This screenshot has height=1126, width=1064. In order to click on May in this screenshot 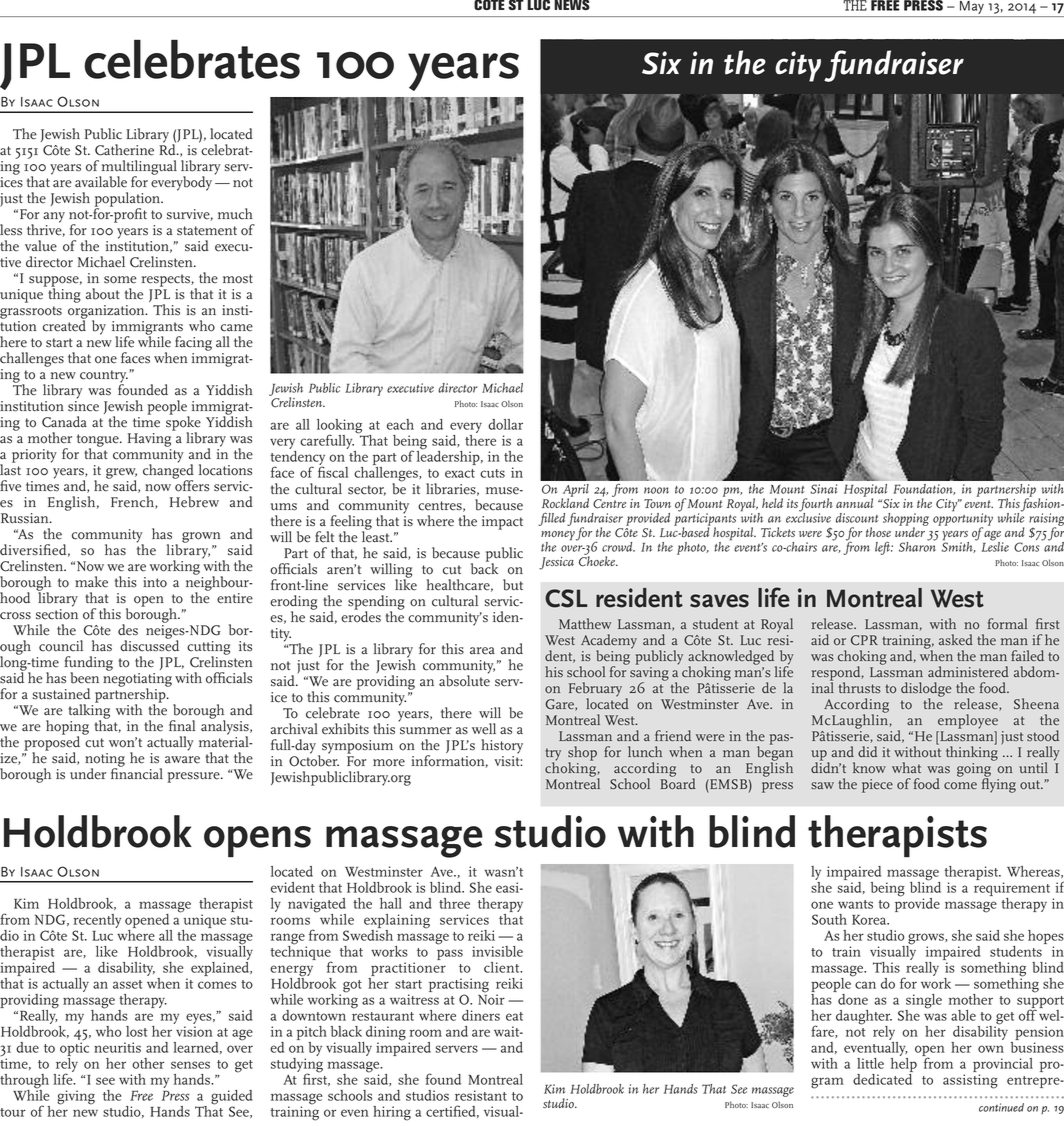, I will do `click(972, 9)`.
